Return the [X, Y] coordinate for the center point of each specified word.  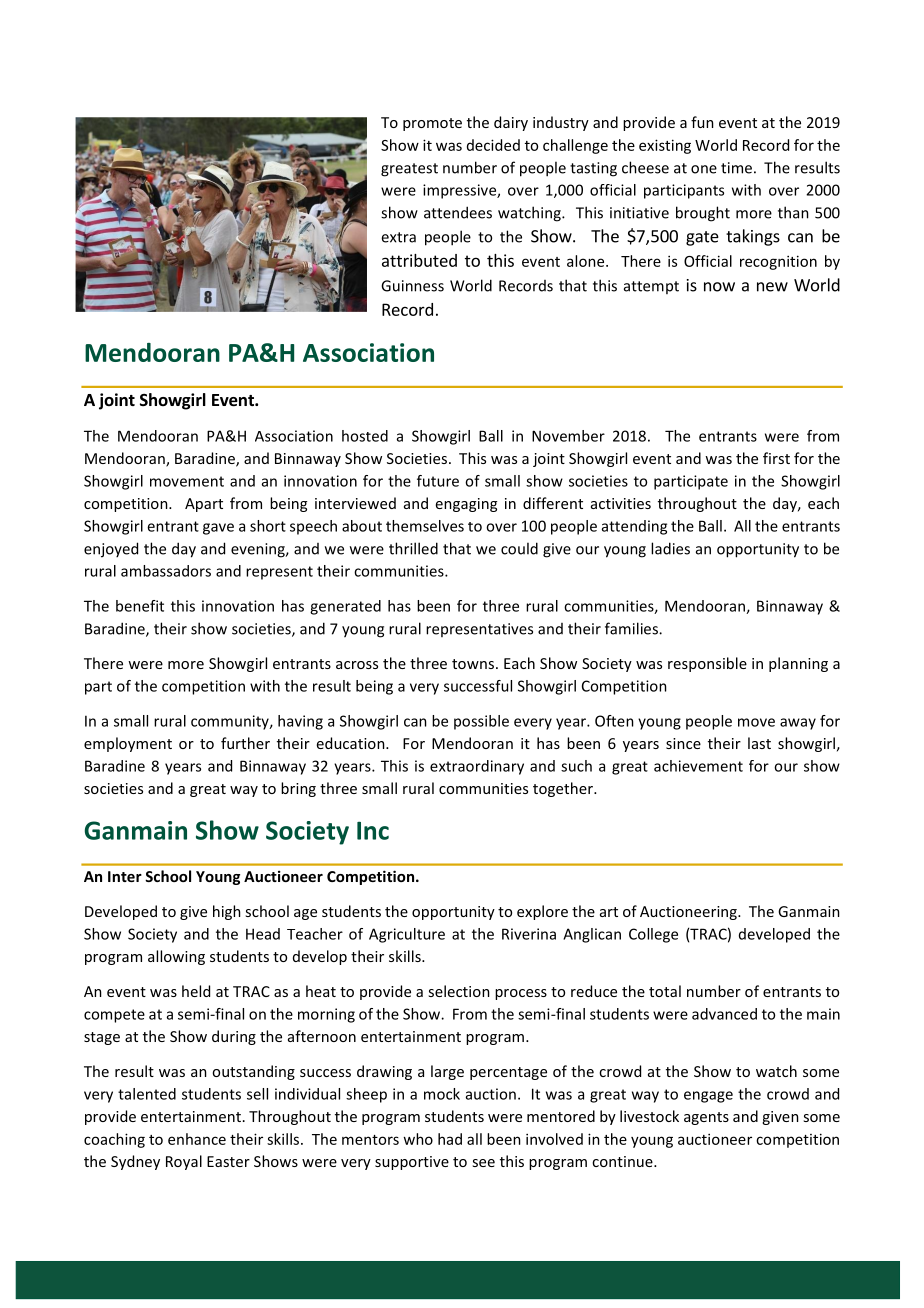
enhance [197, 1139]
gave [218, 529]
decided [493, 145]
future [438, 481]
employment [128, 744]
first [776, 458]
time [736, 168]
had [450, 1139]
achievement [698, 766]
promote [432, 124]
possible [481, 722]
